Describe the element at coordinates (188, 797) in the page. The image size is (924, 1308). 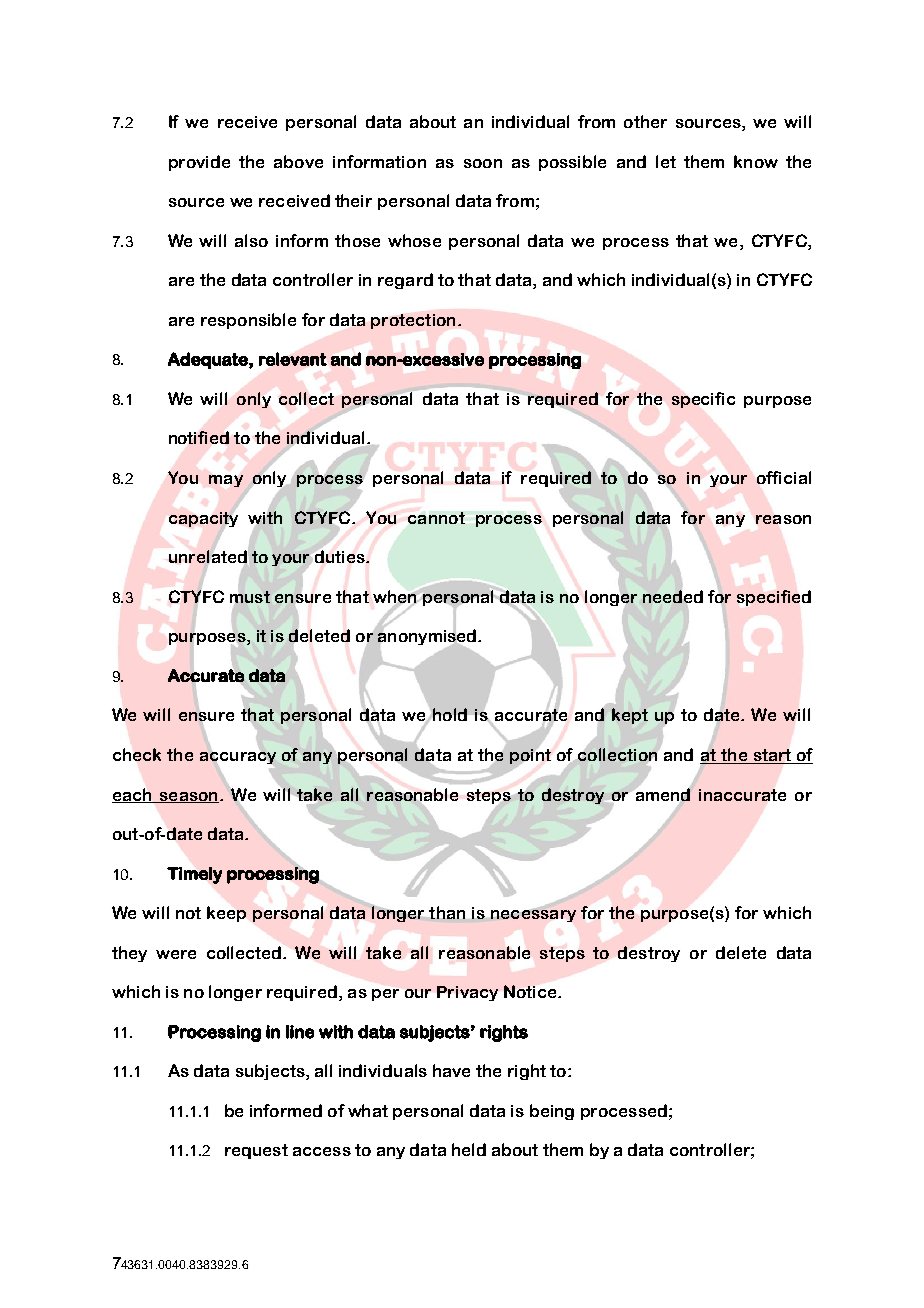
I see `season` at that location.
